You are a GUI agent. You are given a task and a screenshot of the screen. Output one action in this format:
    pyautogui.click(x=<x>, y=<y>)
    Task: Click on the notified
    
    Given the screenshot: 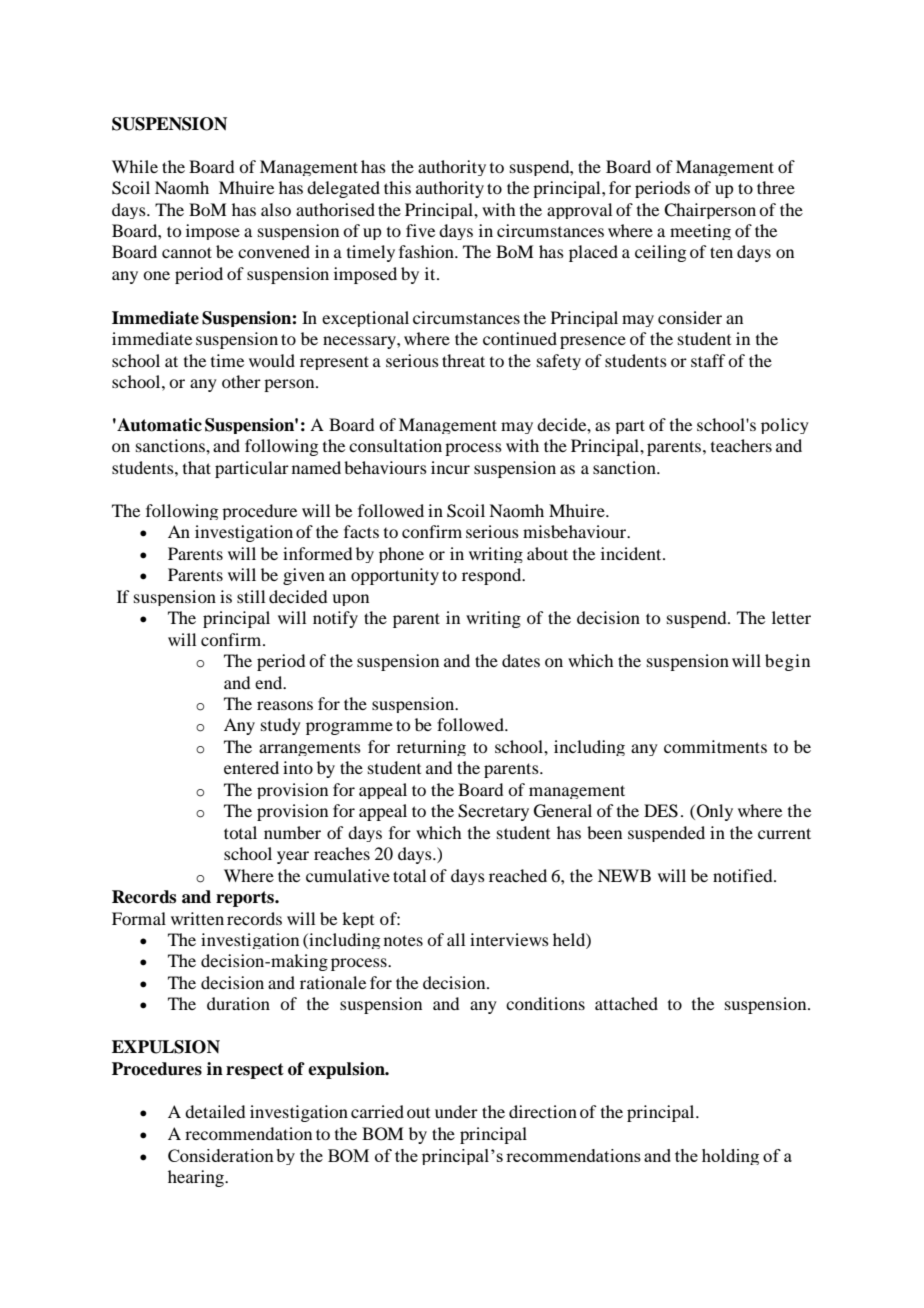 What is the action you would take?
    pyautogui.click(x=744, y=875)
